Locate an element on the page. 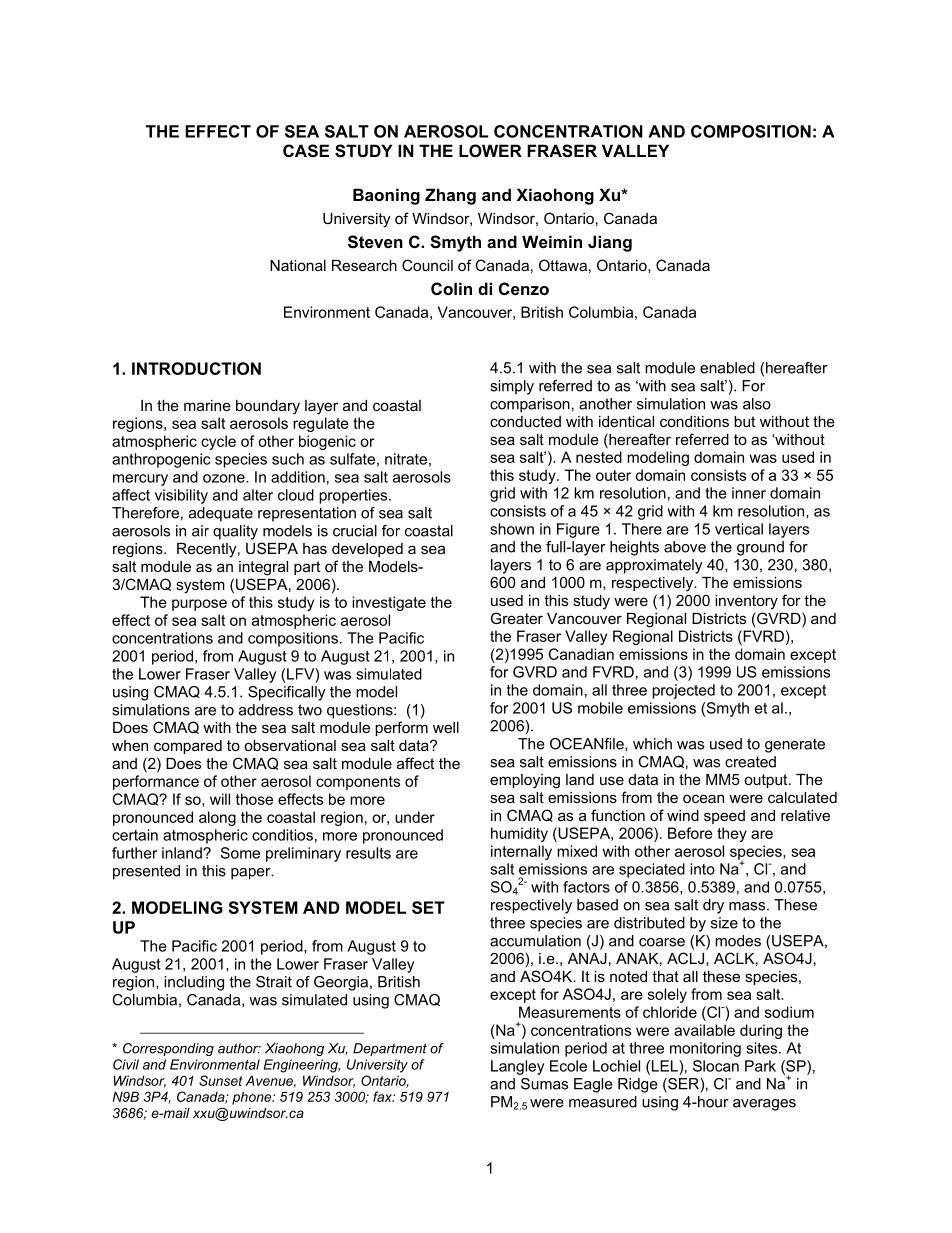 The width and height of the page is (952, 1233). Jiang is located at coordinates (610, 243).
